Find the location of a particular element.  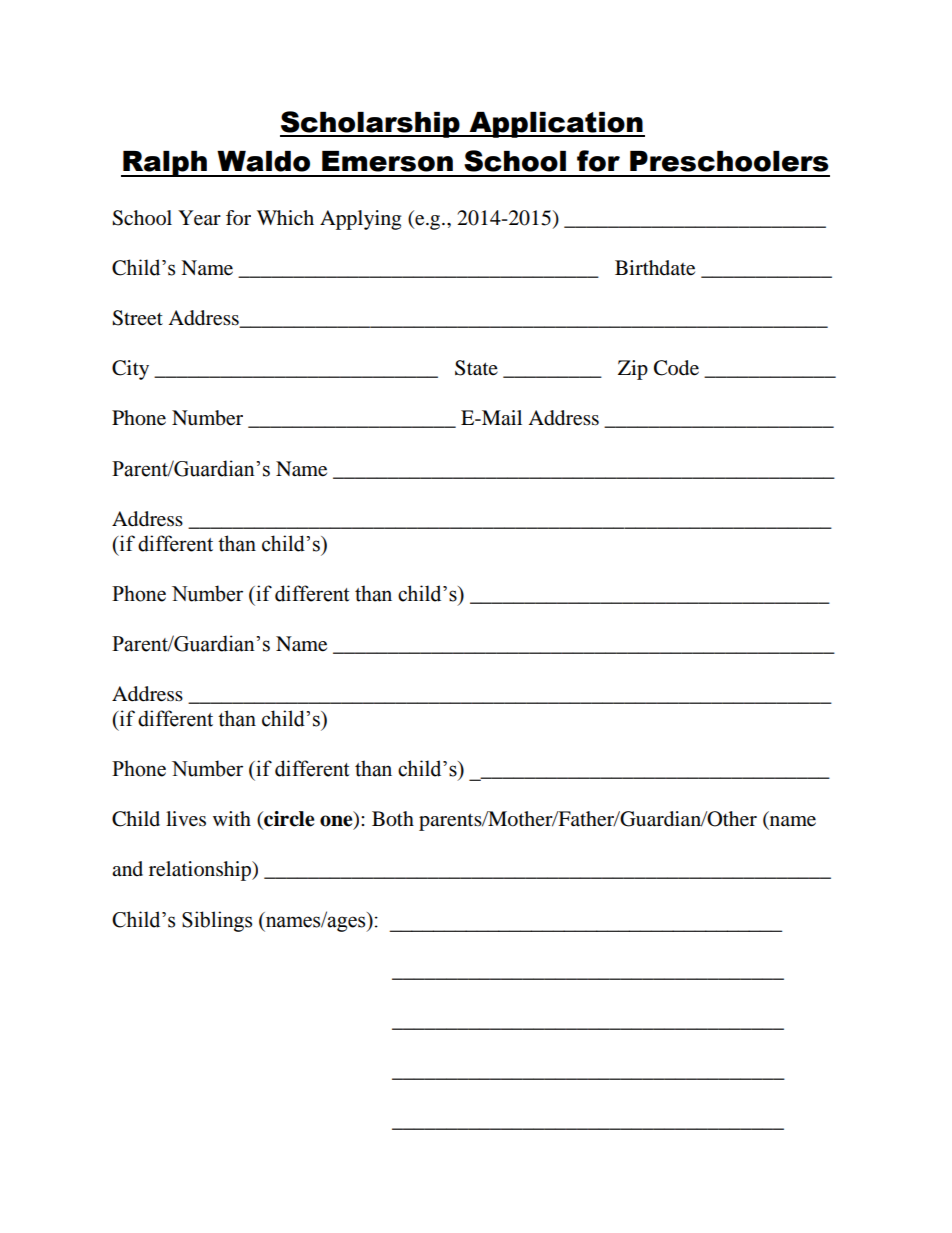

Code is located at coordinates (676, 368).
